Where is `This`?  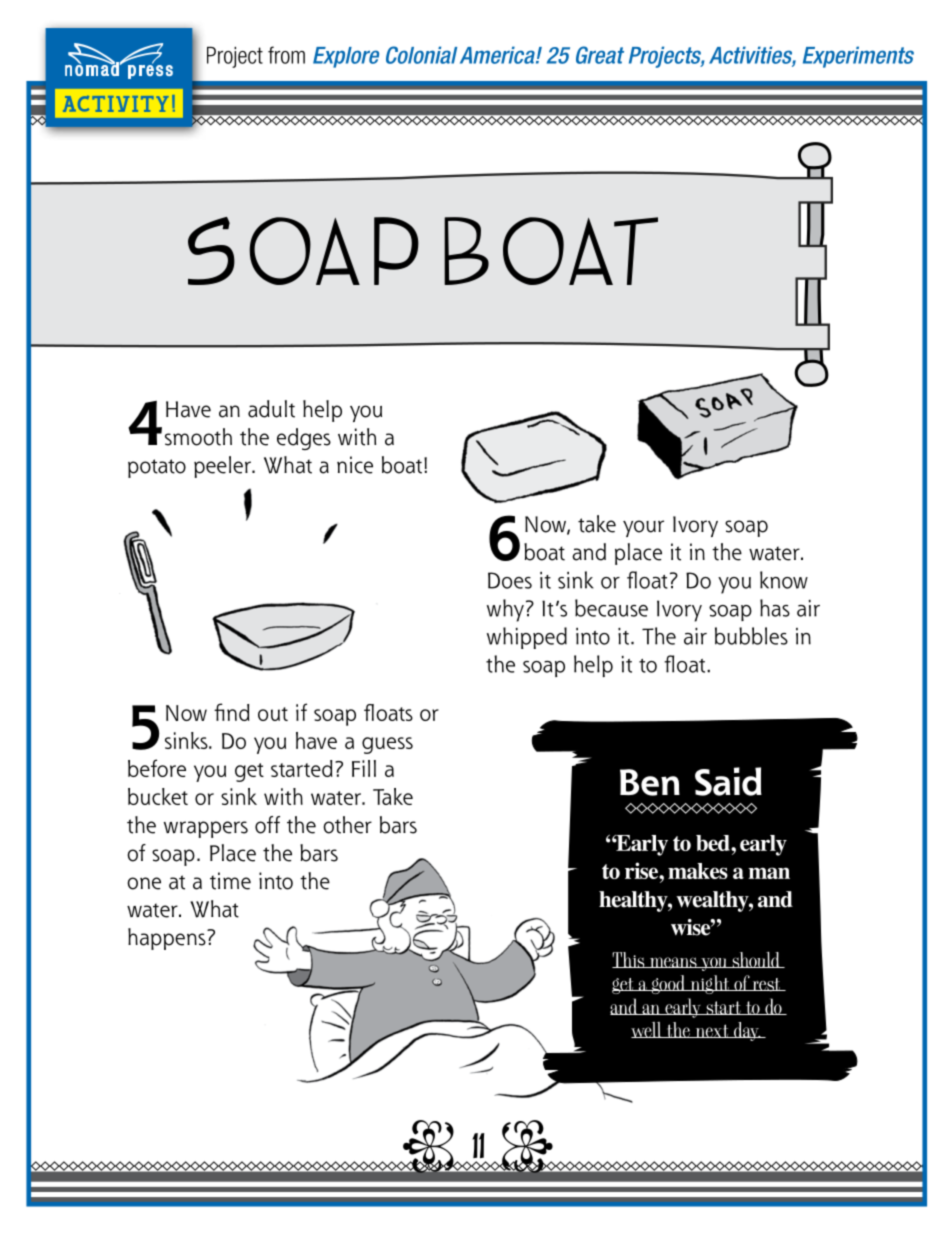
This is located at coordinates (629, 960).
